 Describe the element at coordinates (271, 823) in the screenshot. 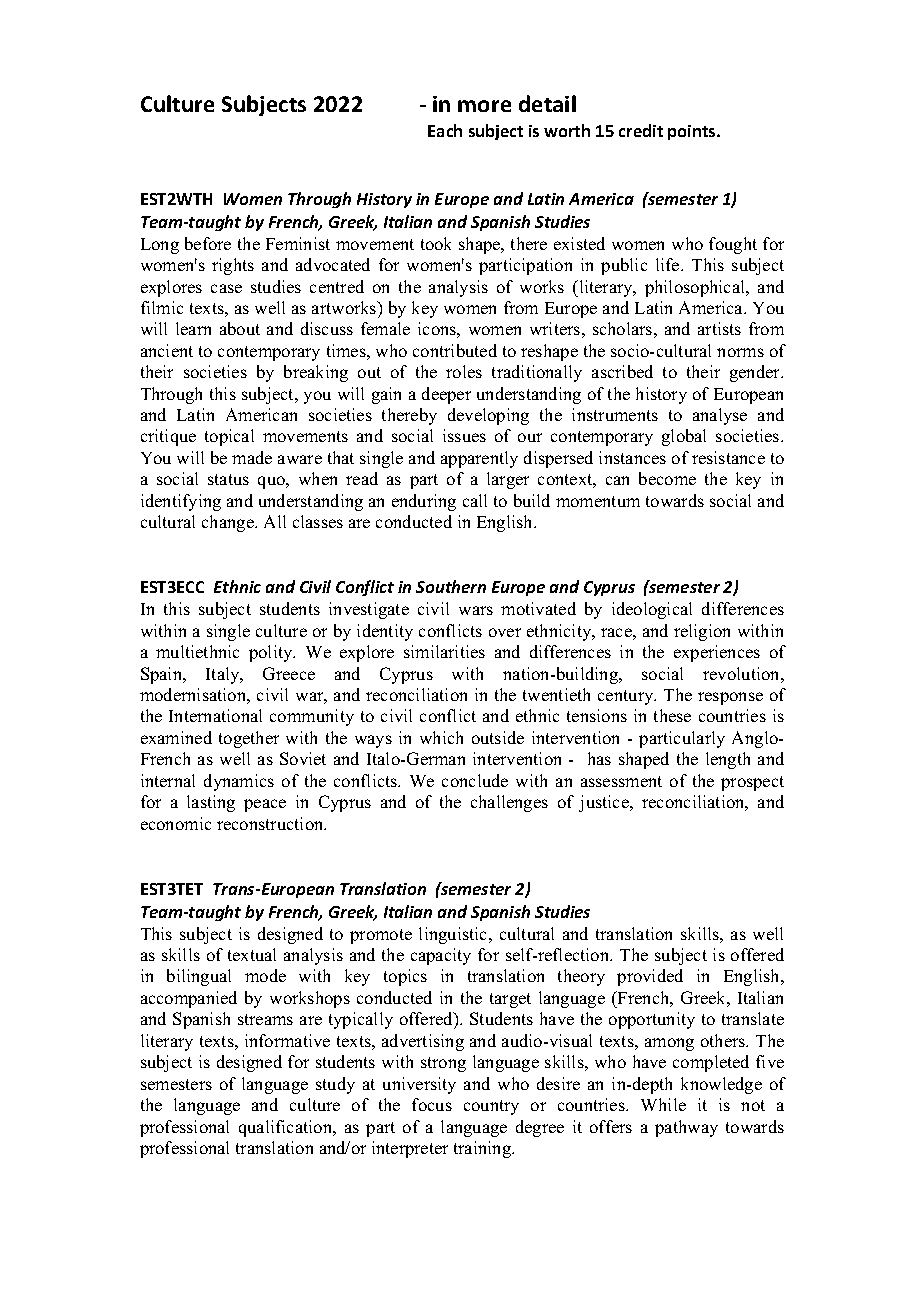

I see `reconstruction` at that location.
